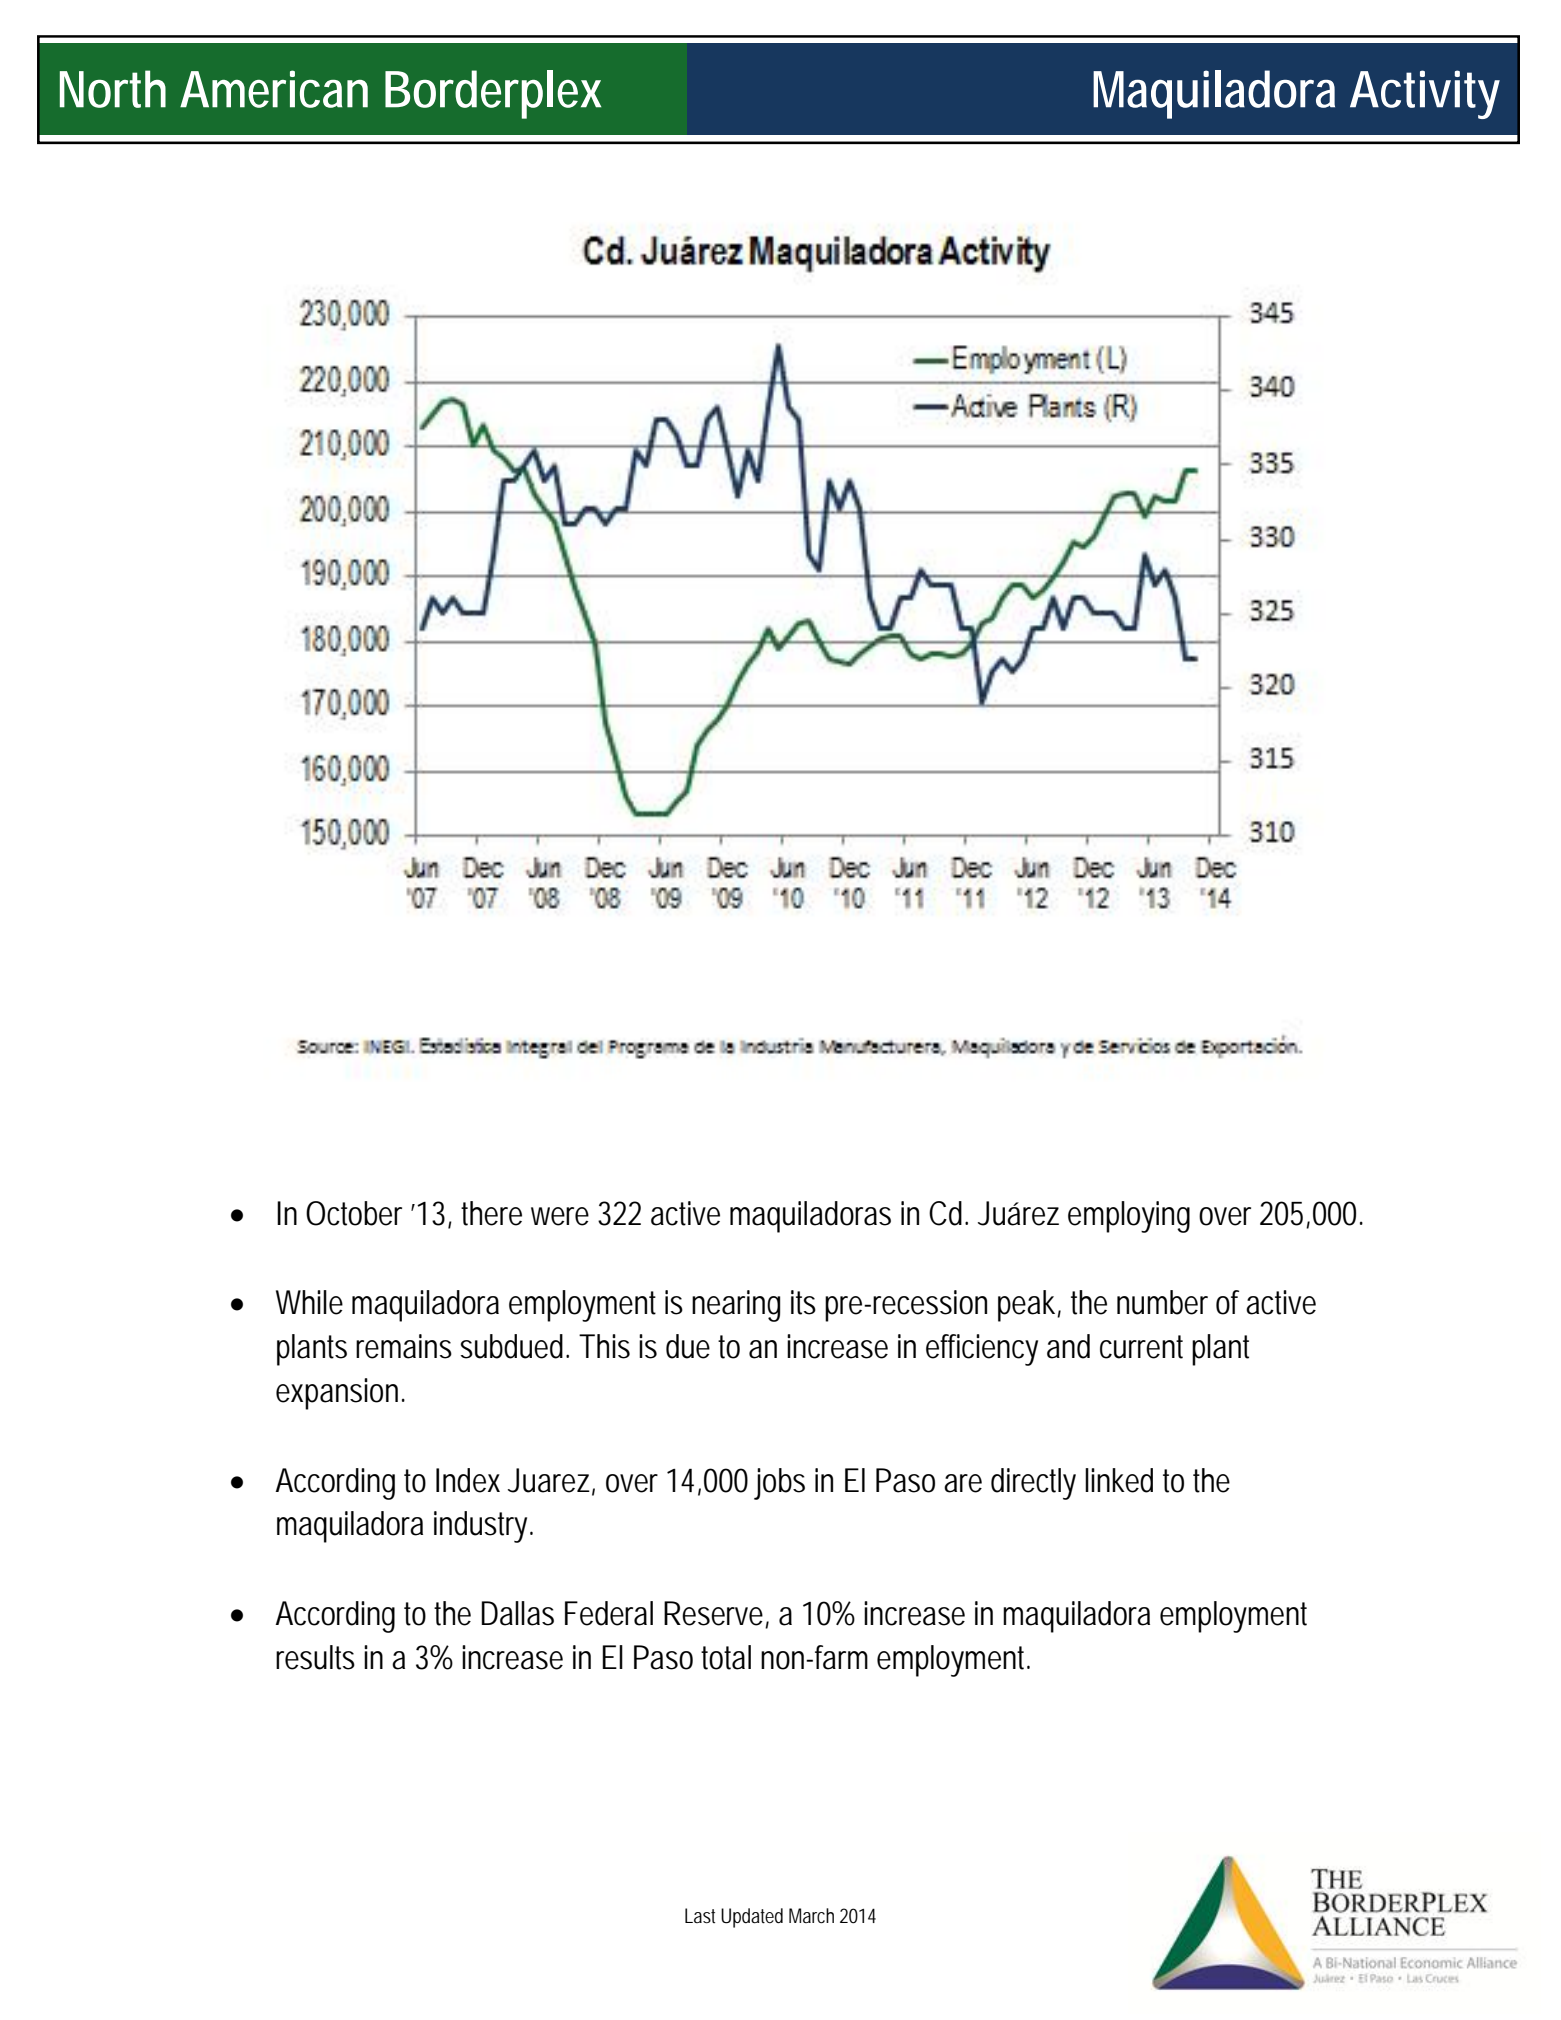 Image resolution: width=1561 pixels, height=2020 pixels. What do you see at coordinates (779, 1484) in the page?
I see `jobs` at bounding box center [779, 1484].
